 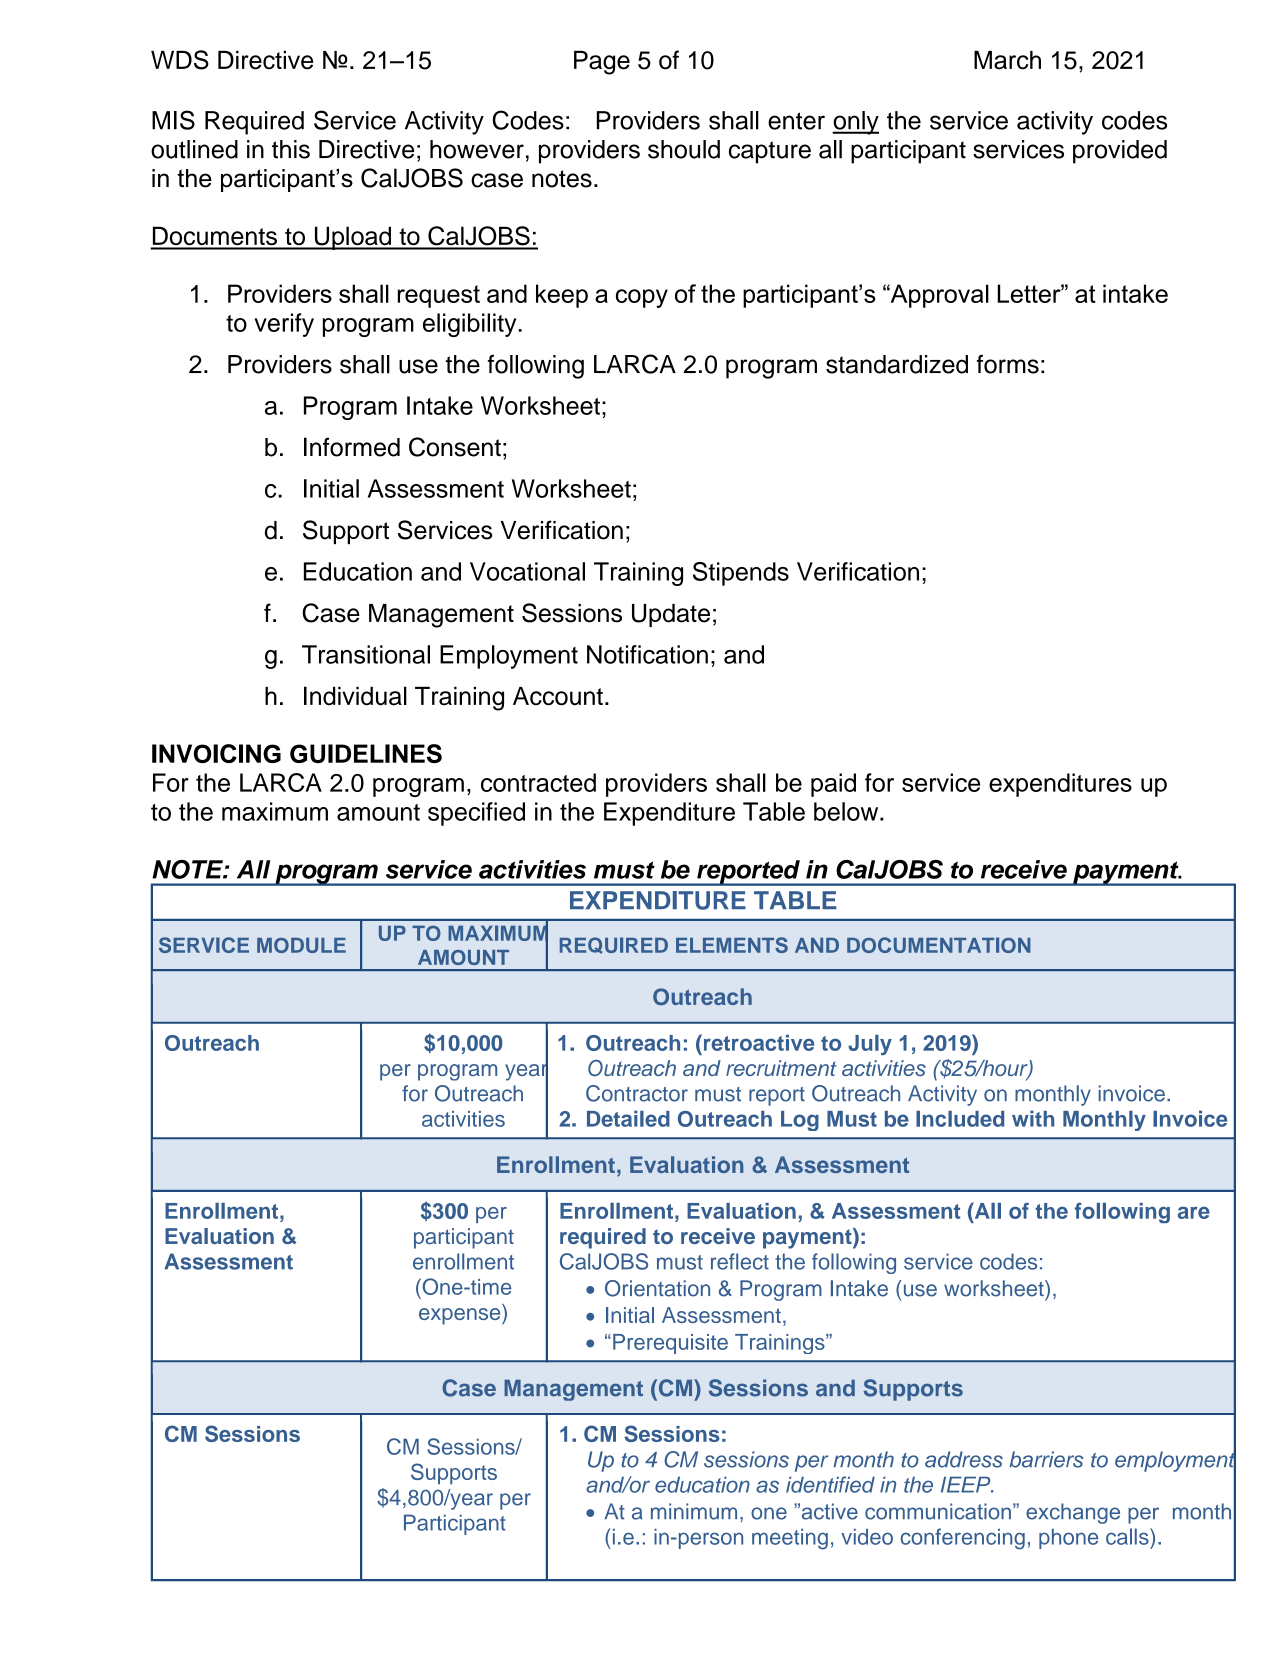 I want to click on expense, so click(x=461, y=1316).
